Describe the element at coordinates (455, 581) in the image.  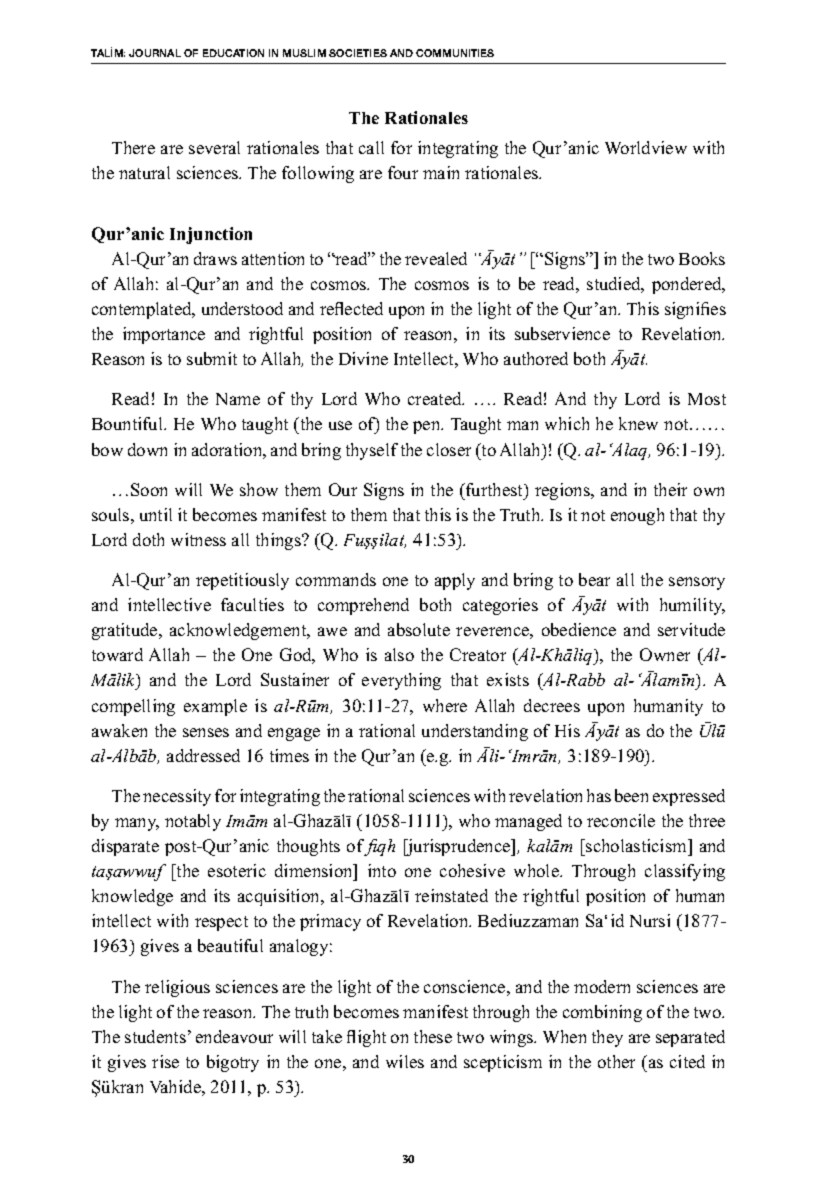
I see `apply` at that location.
